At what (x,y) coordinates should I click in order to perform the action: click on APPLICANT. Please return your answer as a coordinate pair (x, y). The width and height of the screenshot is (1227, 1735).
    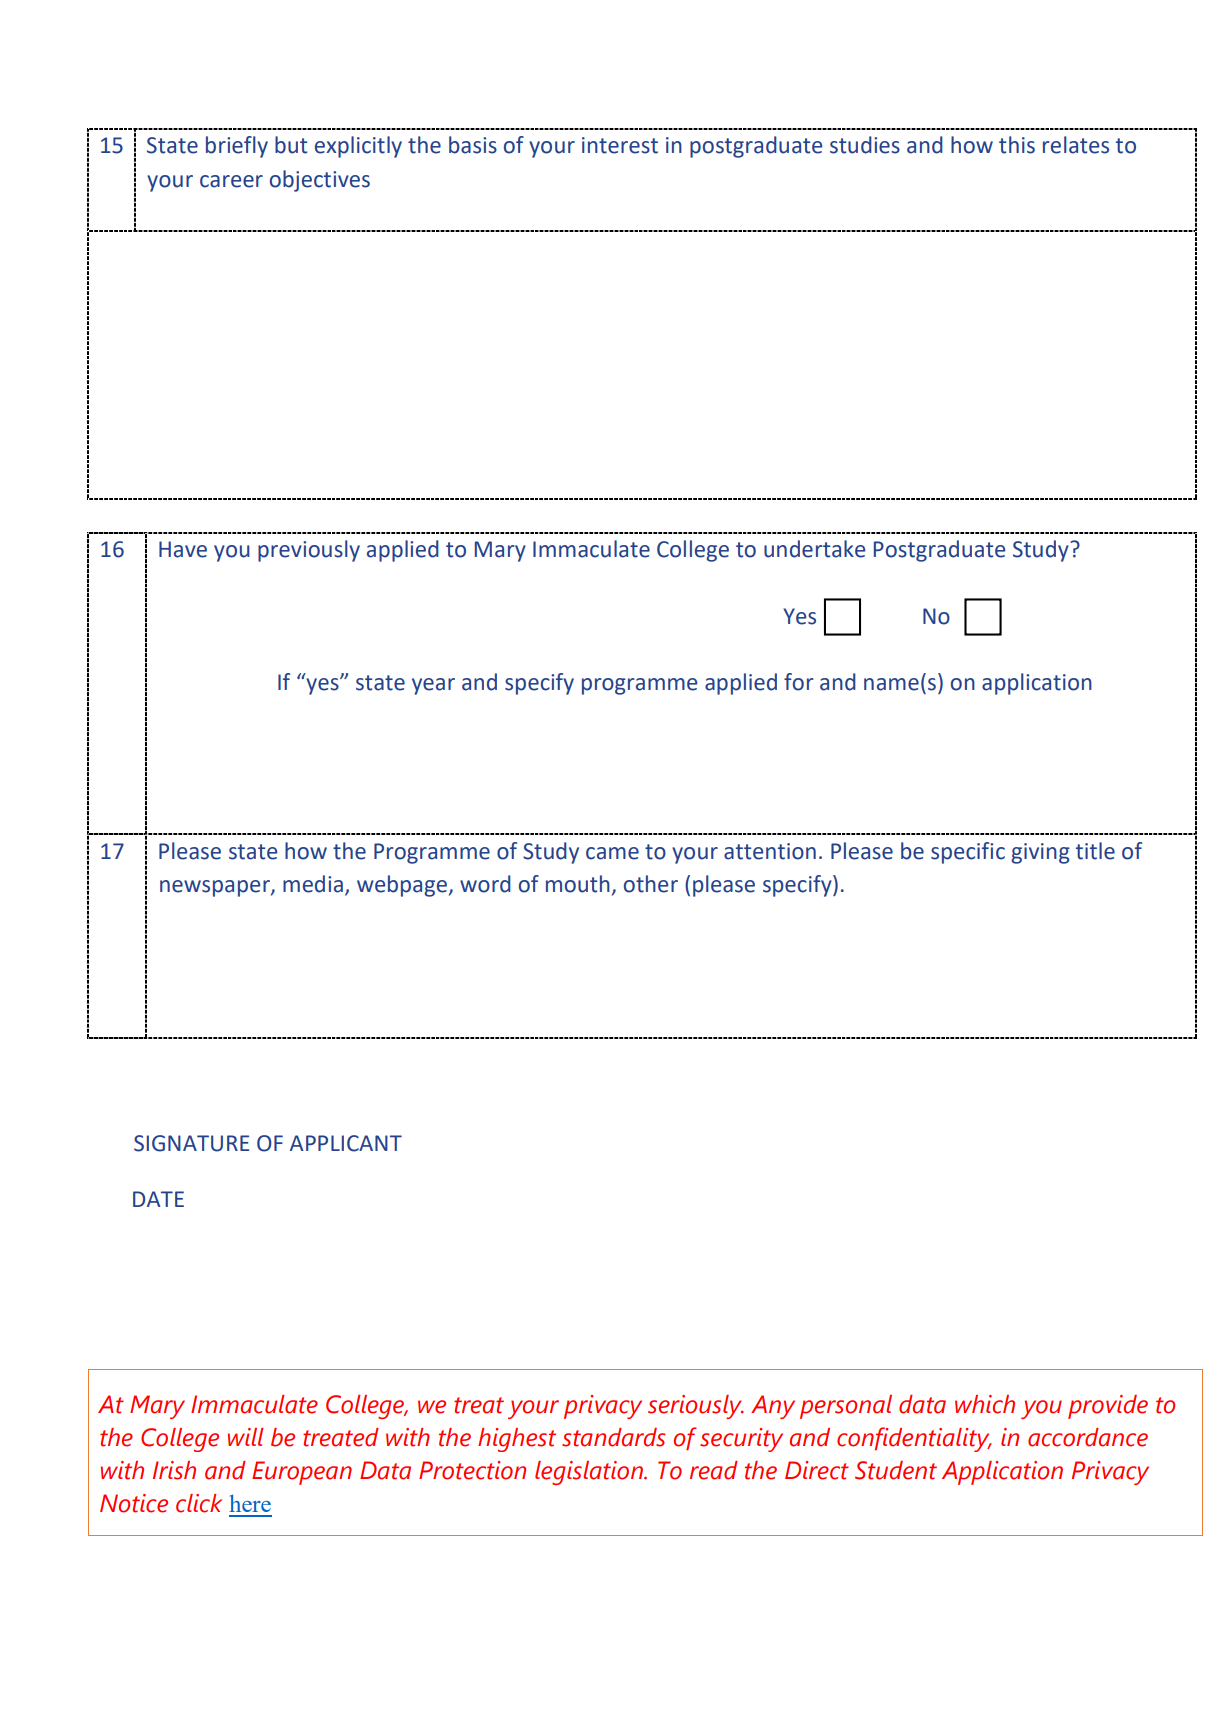
    Looking at the image, I should click on (346, 1143).
